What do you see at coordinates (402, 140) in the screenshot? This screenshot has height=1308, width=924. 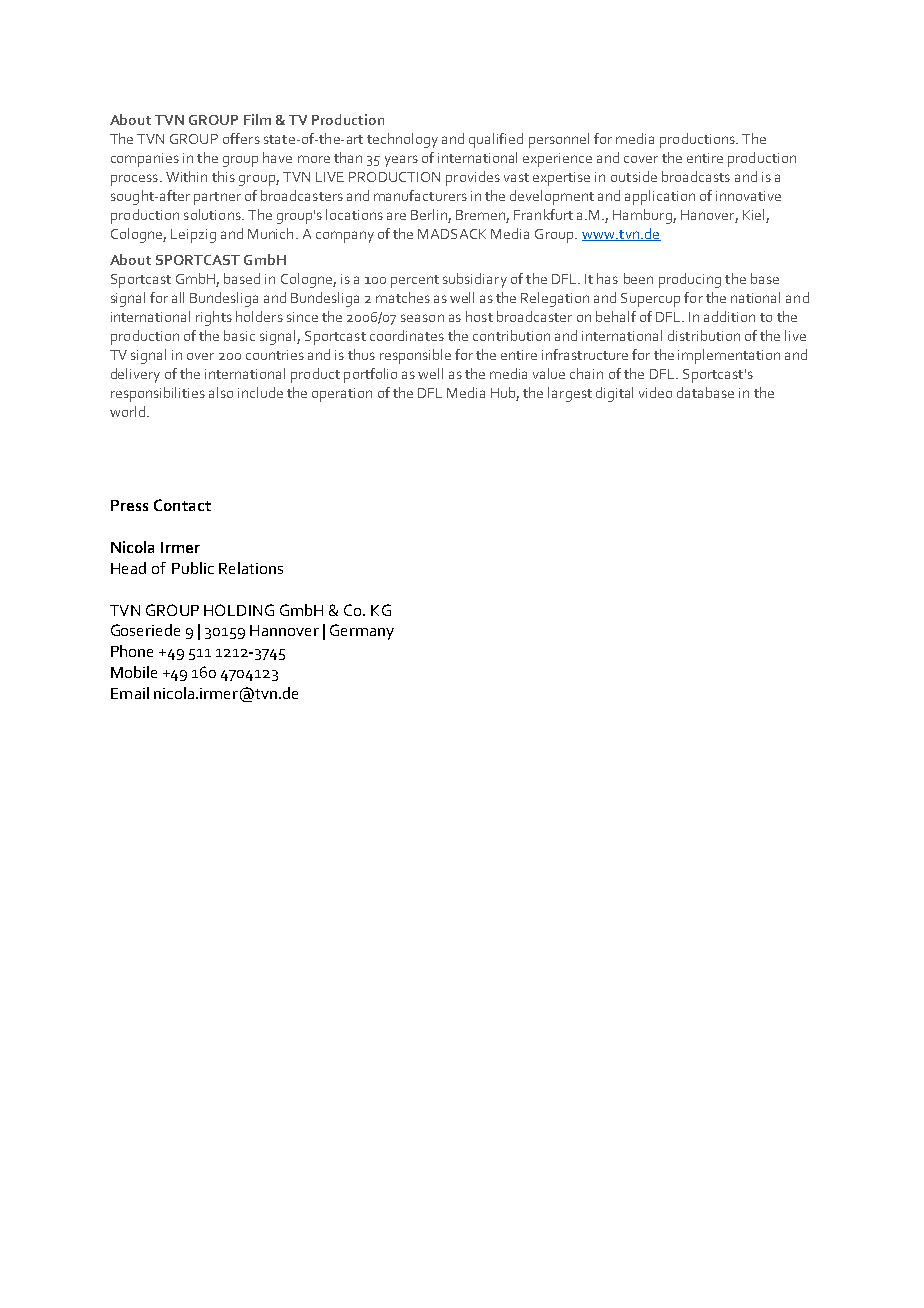 I see `technology` at bounding box center [402, 140].
